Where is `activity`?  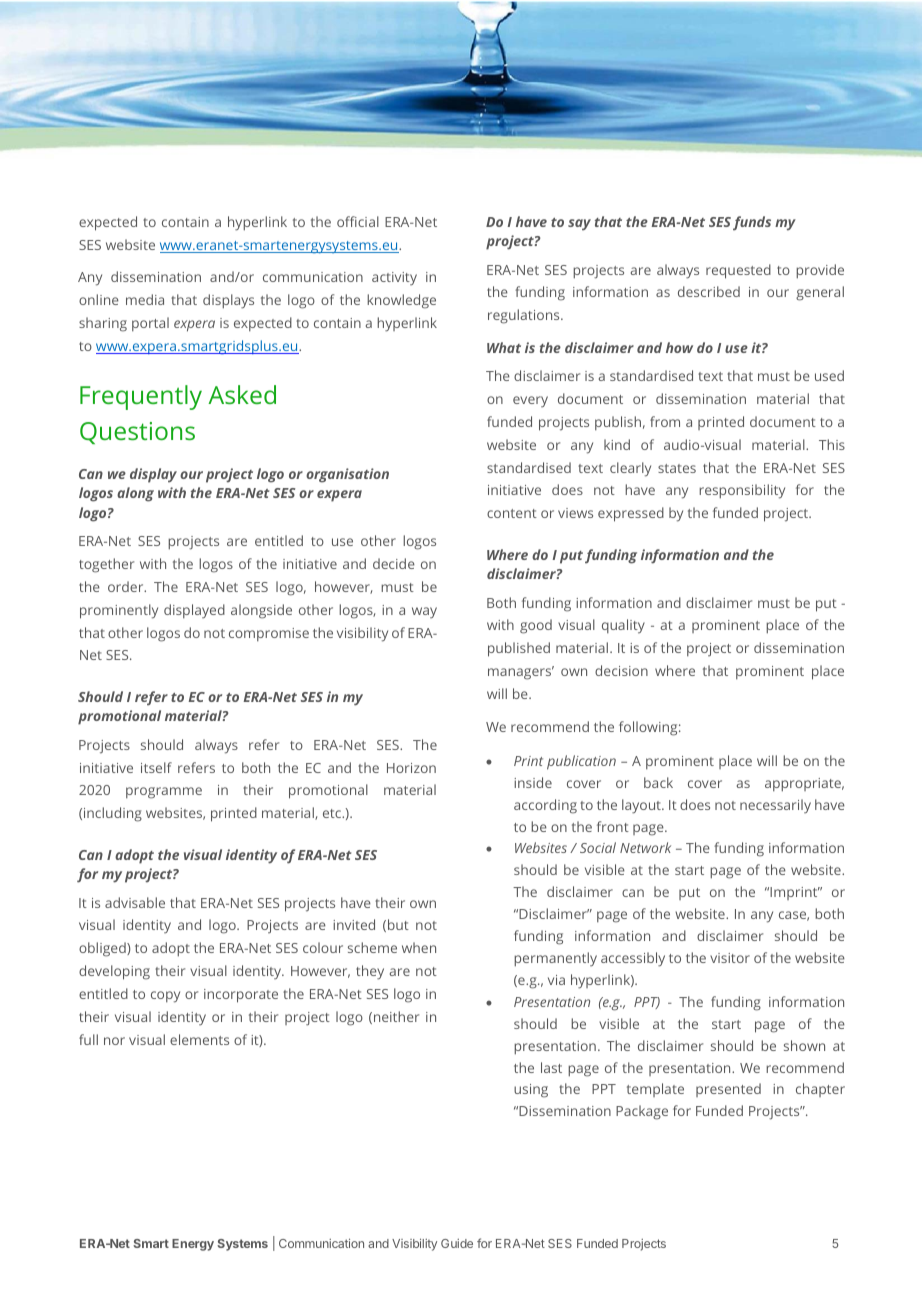 activity is located at coordinates (394, 279).
